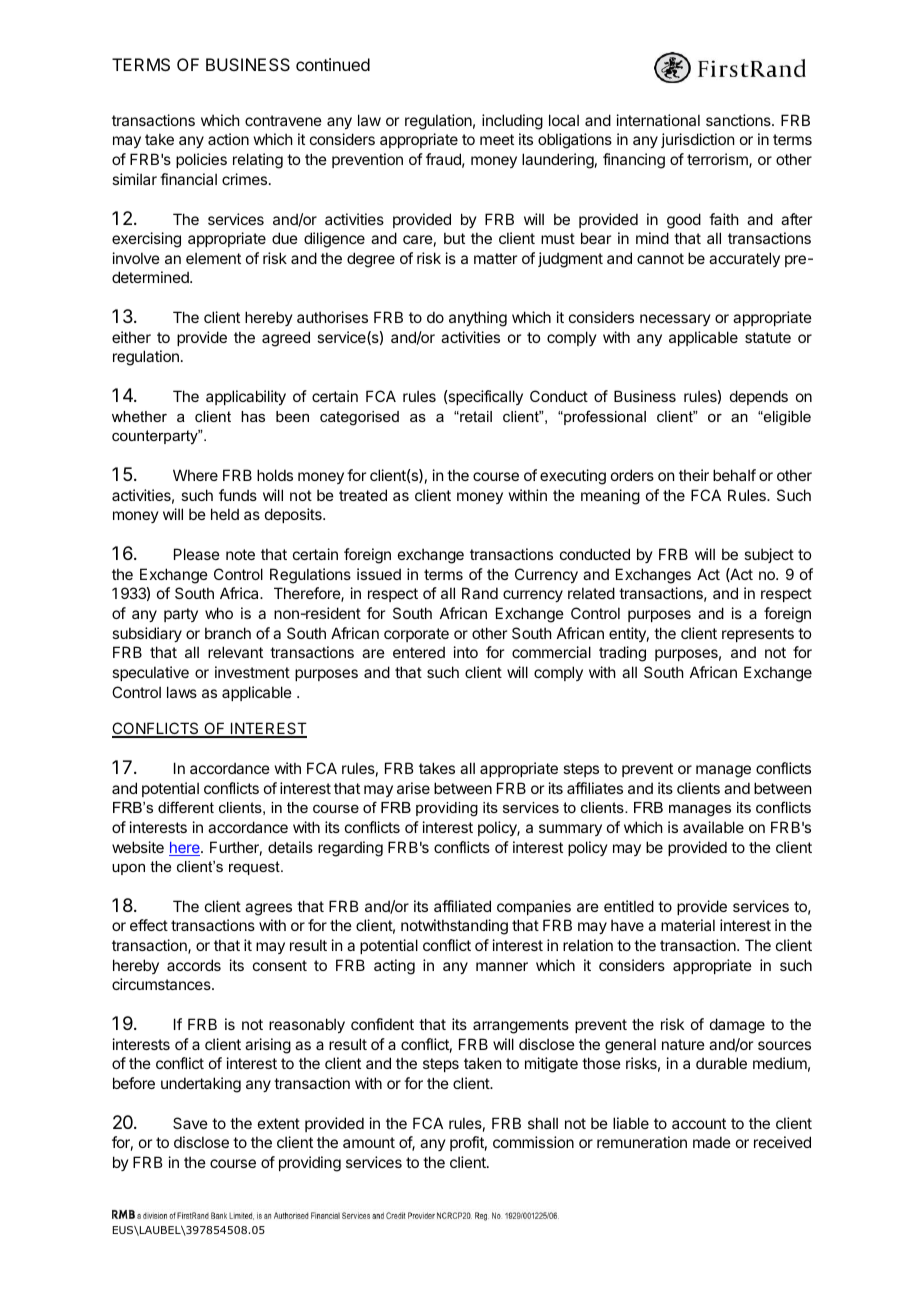 This screenshot has width=924, height=1308. I want to click on available, so click(713, 827).
